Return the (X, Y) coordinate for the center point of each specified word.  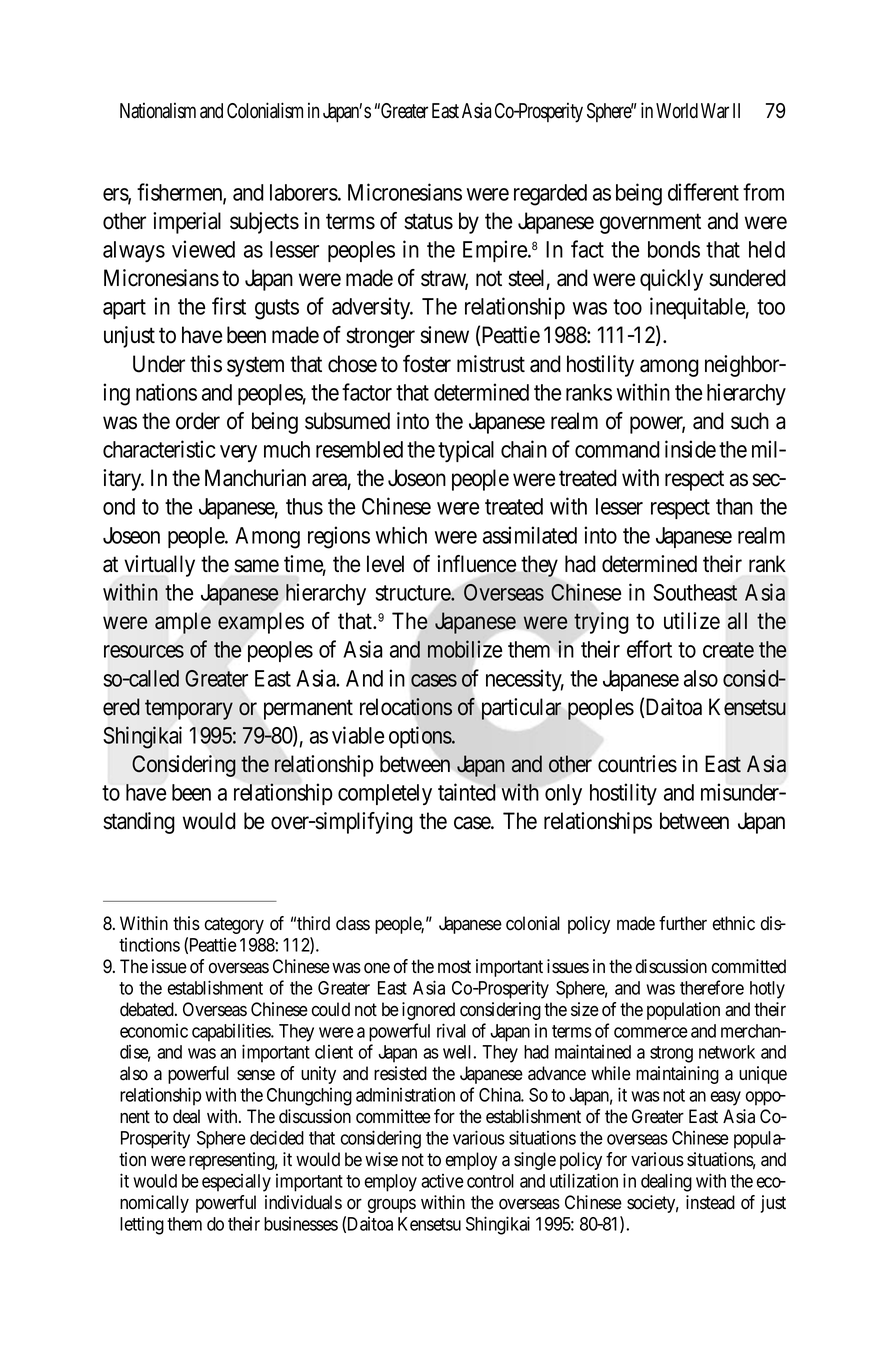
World (677, 111)
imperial (187, 223)
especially (236, 1183)
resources (144, 651)
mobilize (465, 649)
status (428, 222)
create (728, 650)
